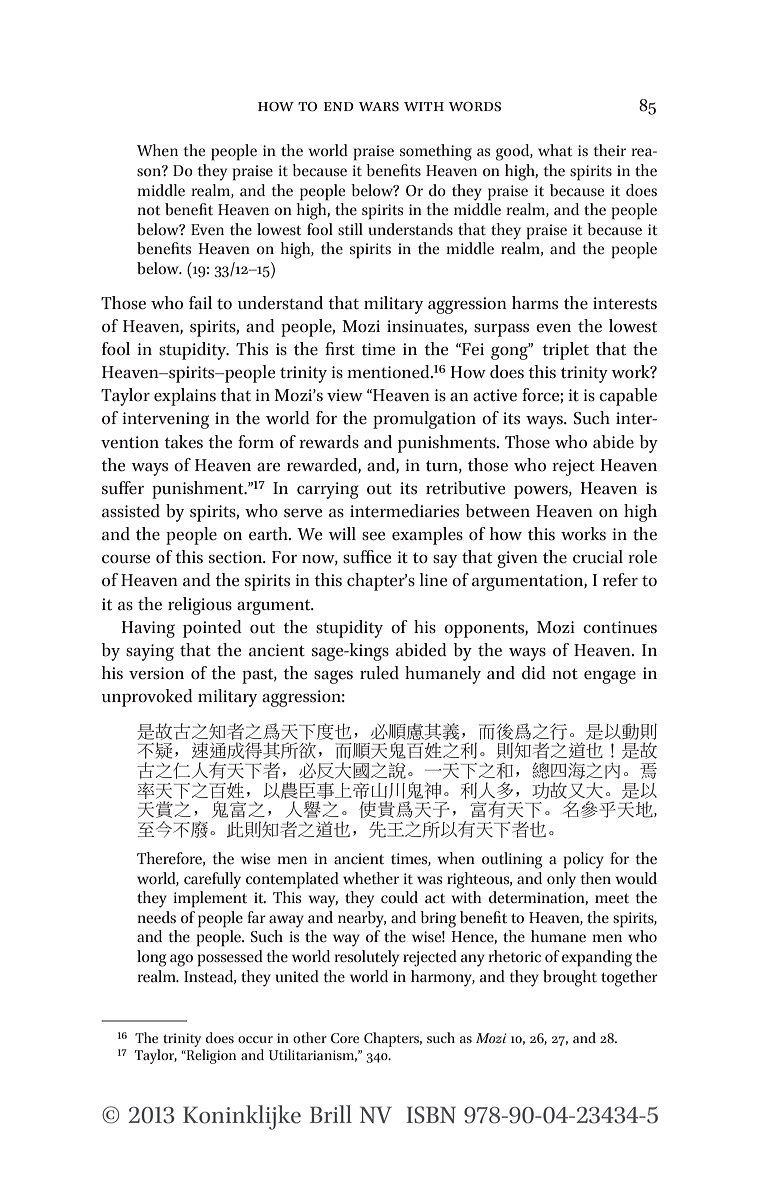 The width and height of the screenshot is (783, 1186). Describe the element at coordinates (200, 303) in the screenshot. I see `fail` at that location.
